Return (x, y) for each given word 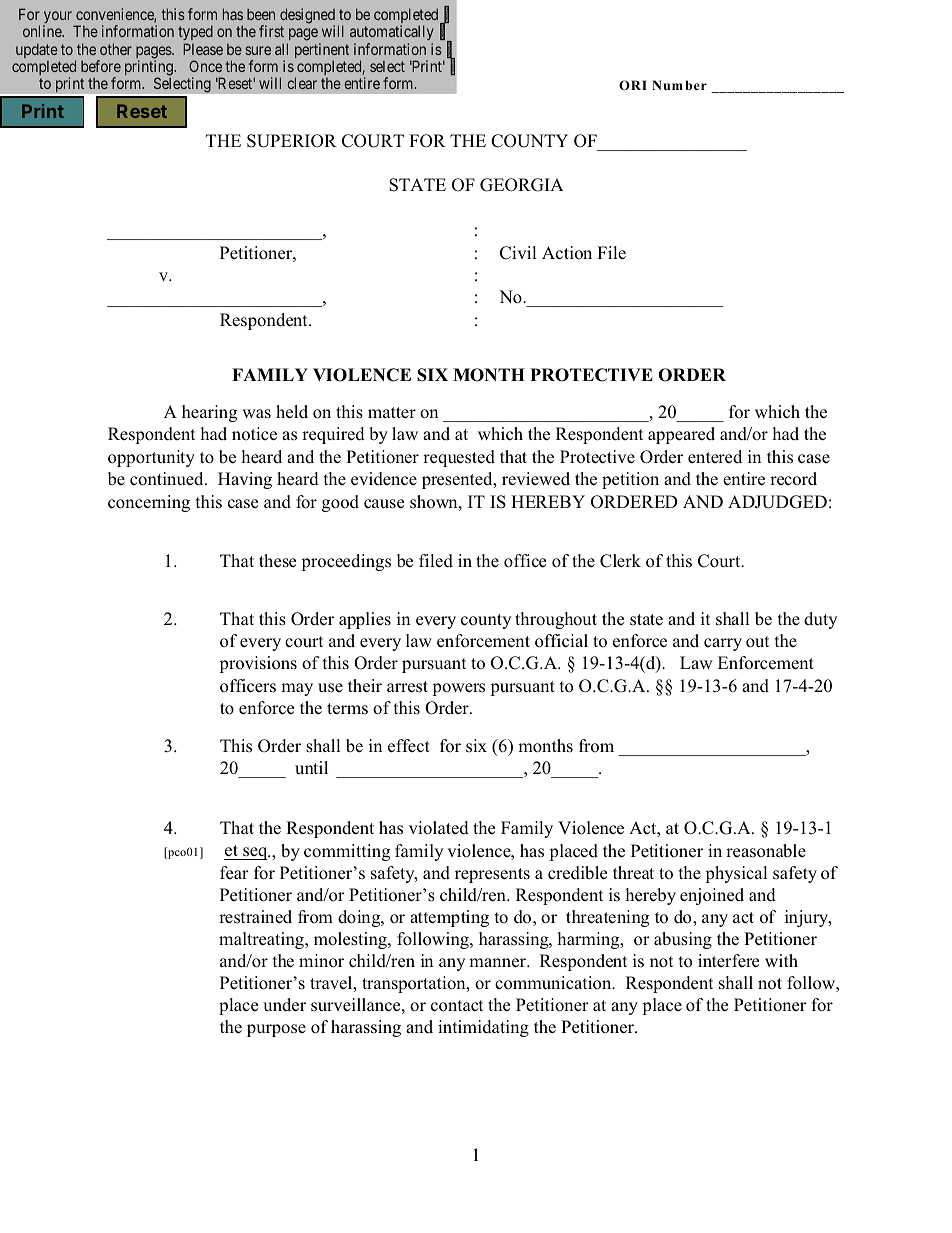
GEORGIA (522, 185)
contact (457, 1006)
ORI (633, 85)
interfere (728, 960)
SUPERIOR (292, 141)
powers (458, 689)
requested (459, 458)
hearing (209, 413)
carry (723, 644)
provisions (258, 664)
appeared (681, 435)
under (284, 1005)
